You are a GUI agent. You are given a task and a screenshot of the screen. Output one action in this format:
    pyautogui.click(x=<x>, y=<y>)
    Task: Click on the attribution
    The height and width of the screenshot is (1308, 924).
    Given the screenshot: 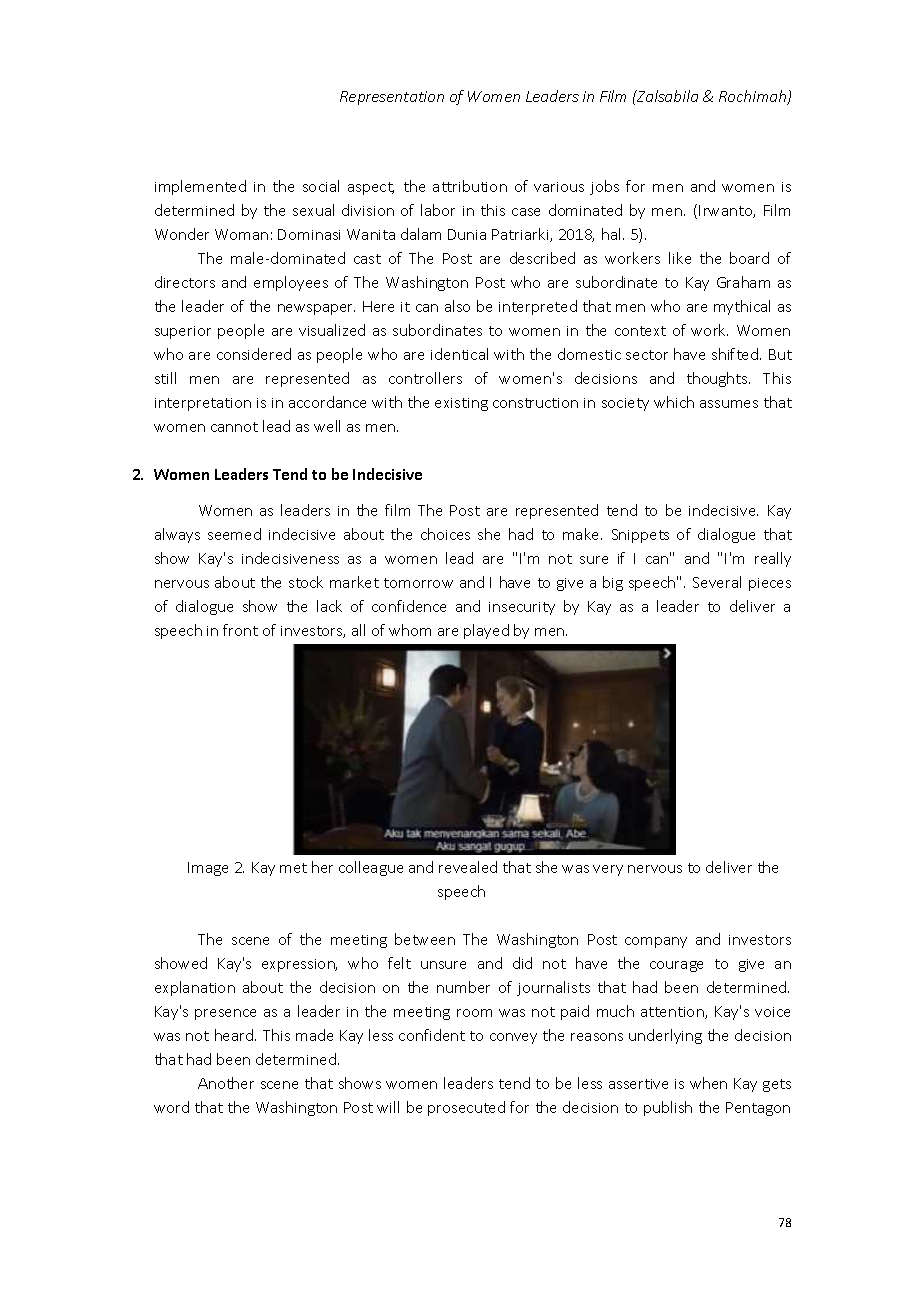 What is the action you would take?
    pyautogui.click(x=470, y=186)
